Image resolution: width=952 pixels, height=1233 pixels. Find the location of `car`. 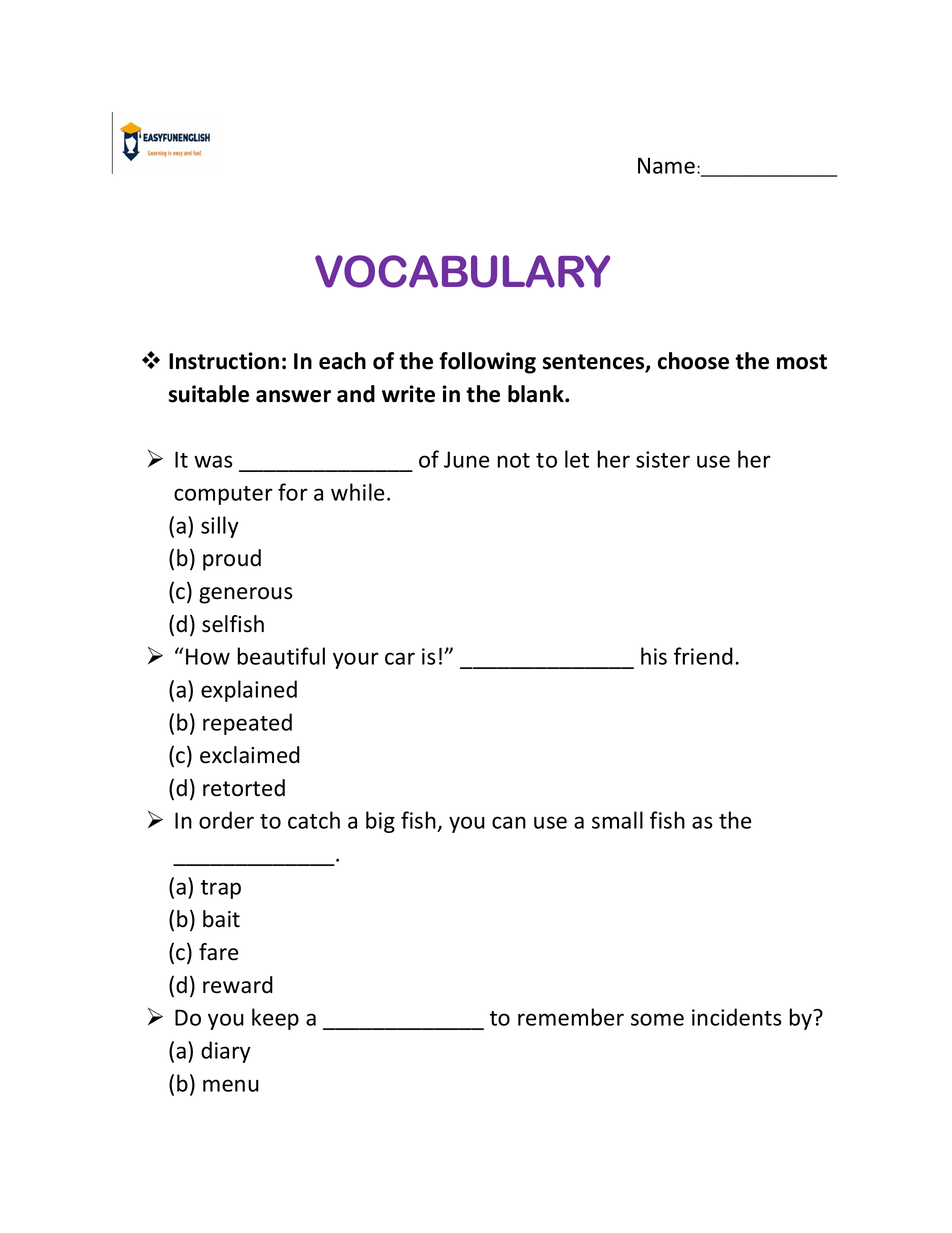

car is located at coordinates (400, 658).
